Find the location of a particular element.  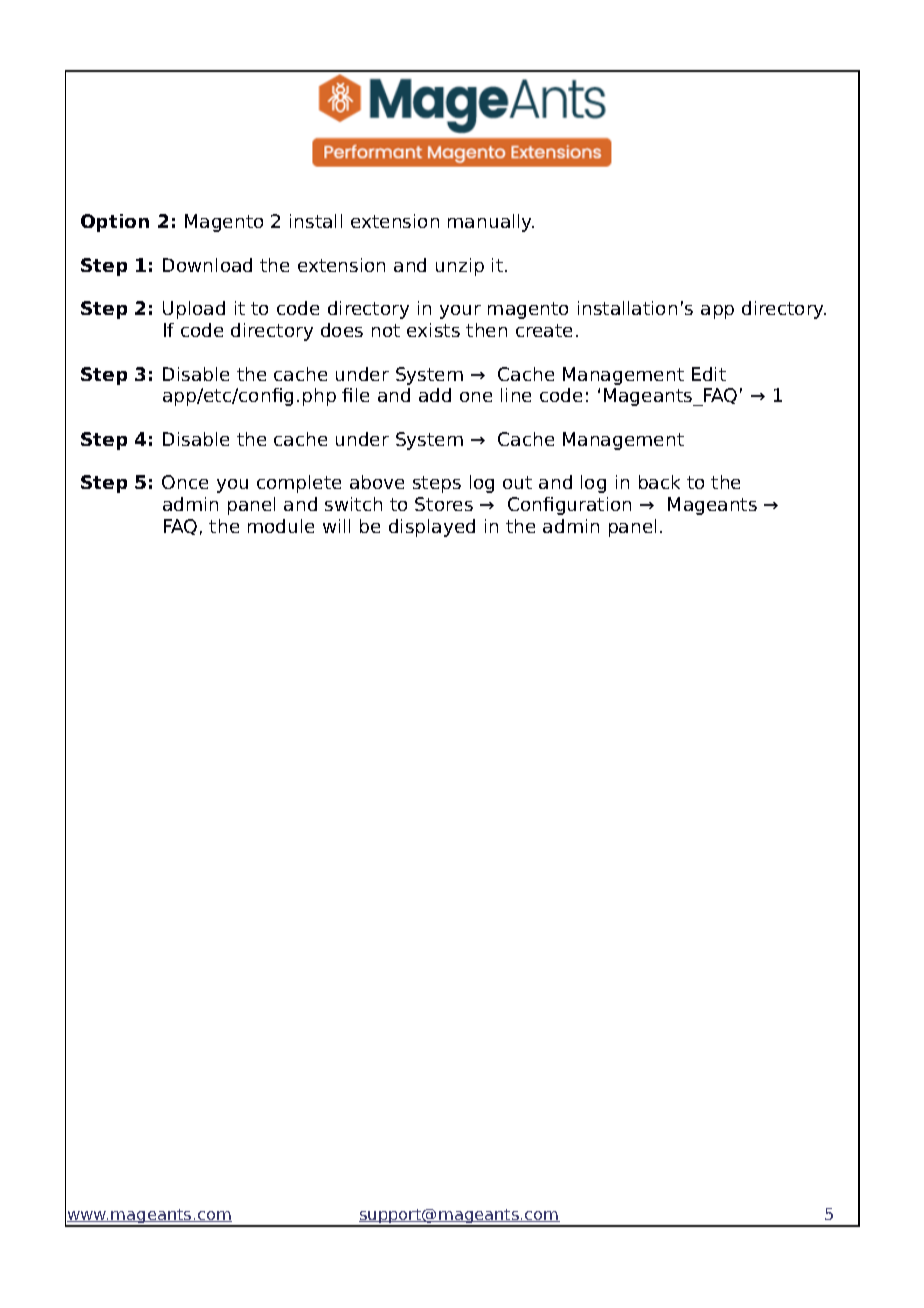

back is located at coordinates (659, 482).
